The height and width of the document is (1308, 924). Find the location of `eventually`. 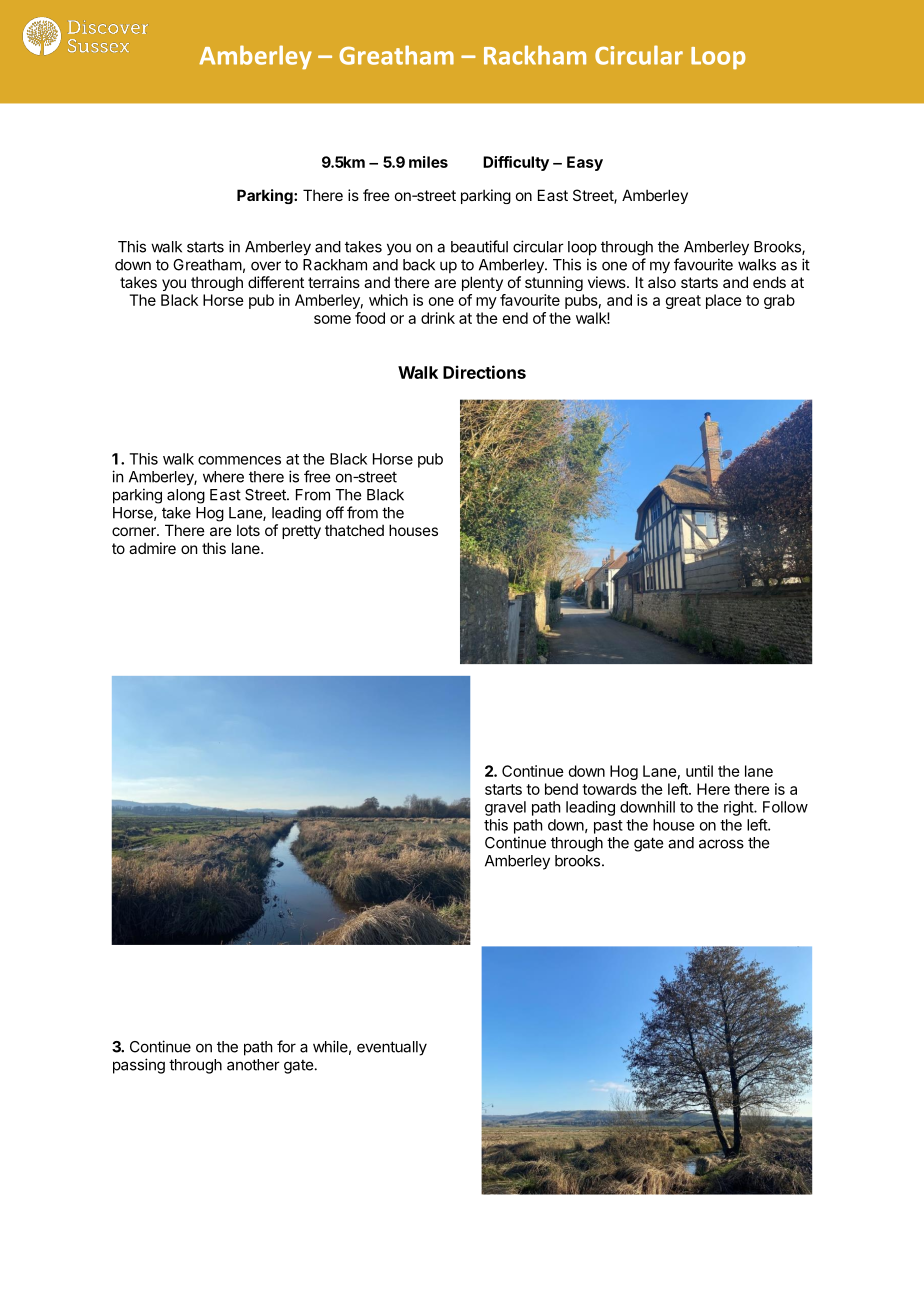

eventually is located at coordinates (392, 1048).
